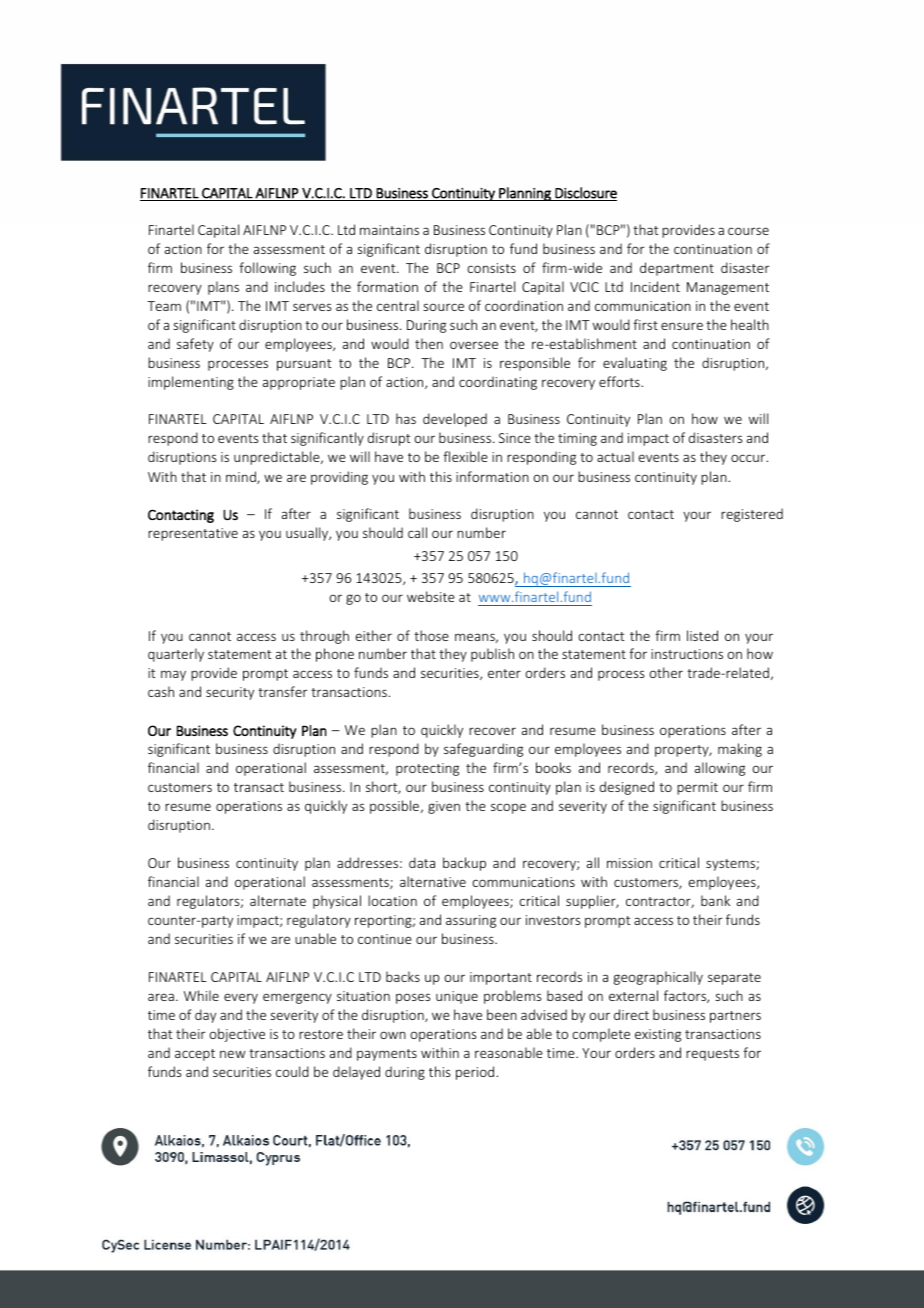  Describe the element at coordinates (242, 477) in the screenshot. I see `mind` at that location.
